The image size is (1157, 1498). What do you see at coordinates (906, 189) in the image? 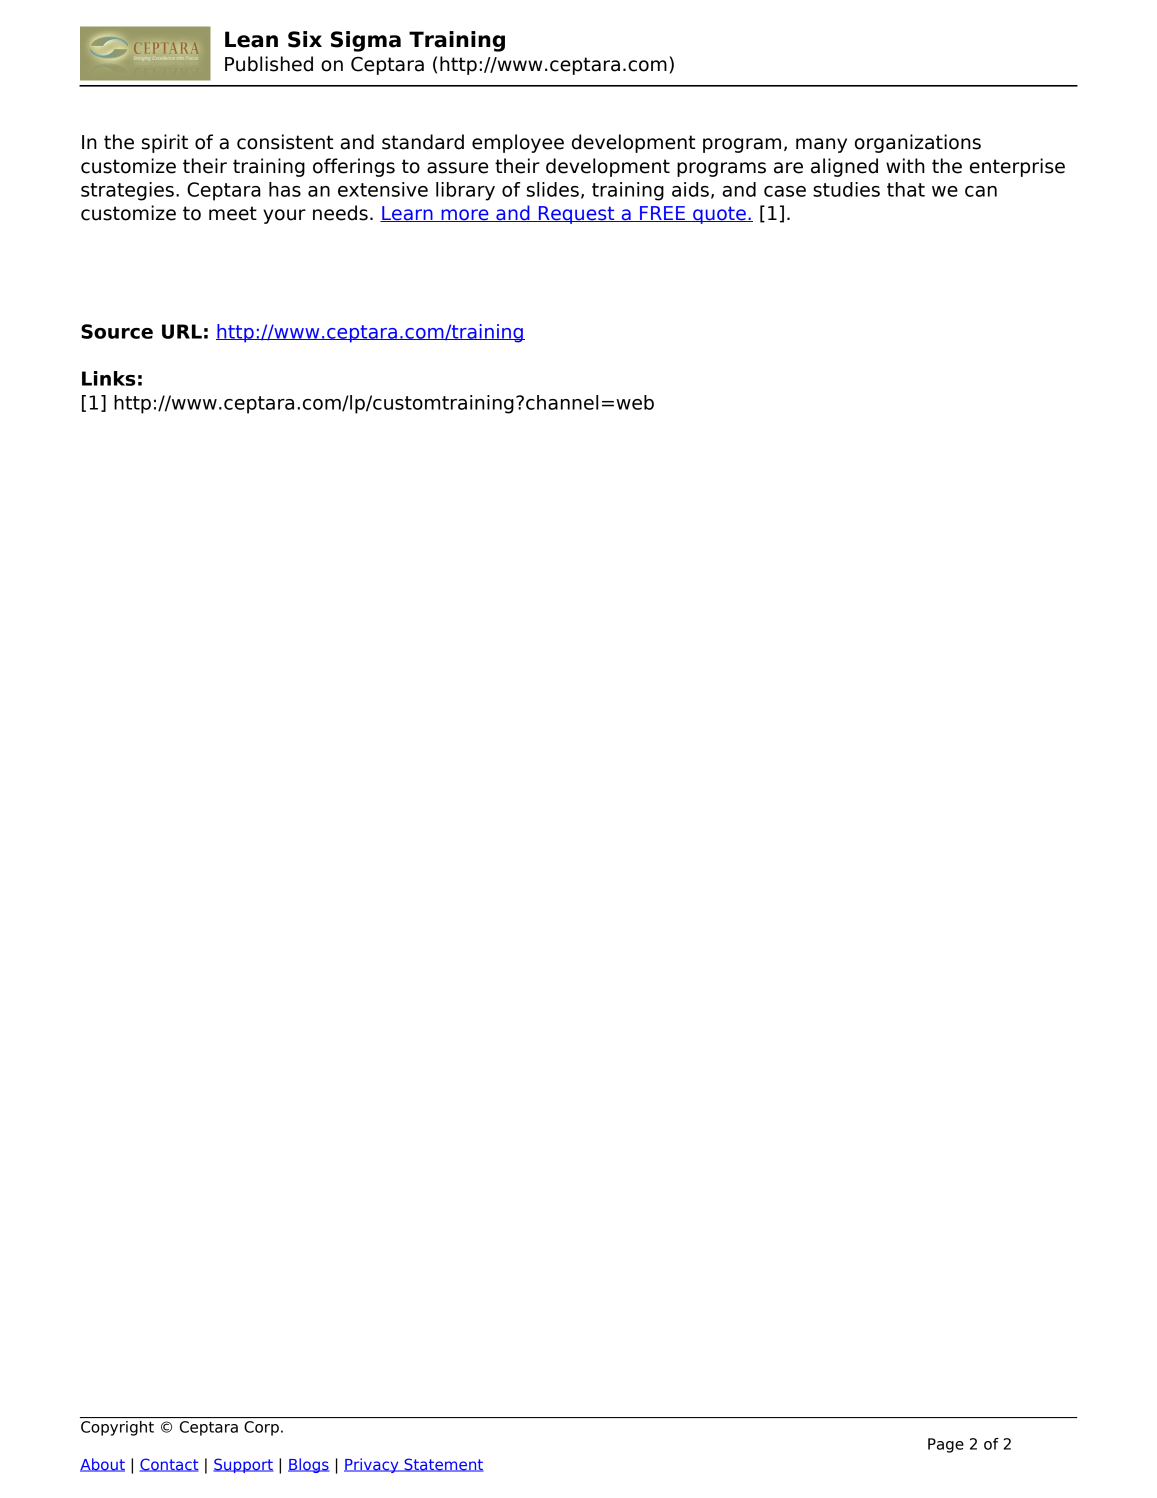
I see `that` at bounding box center [906, 189].
